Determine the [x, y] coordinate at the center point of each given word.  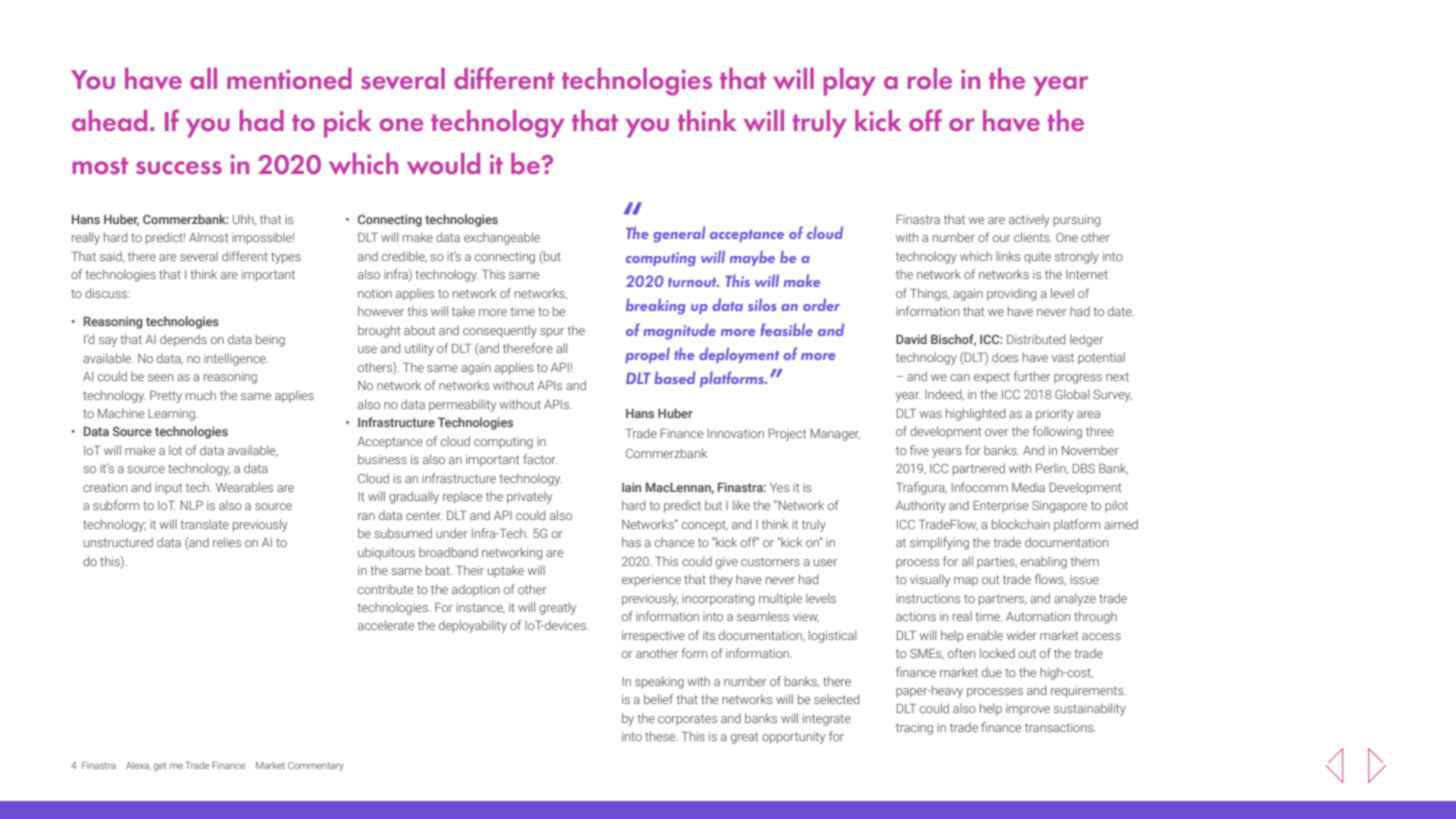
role [930, 78]
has [631, 542]
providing [1011, 294]
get [160, 767]
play [850, 82]
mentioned [289, 78]
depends [183, 340]
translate [204, 524]
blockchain [1021, 524]
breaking [655, 306]
